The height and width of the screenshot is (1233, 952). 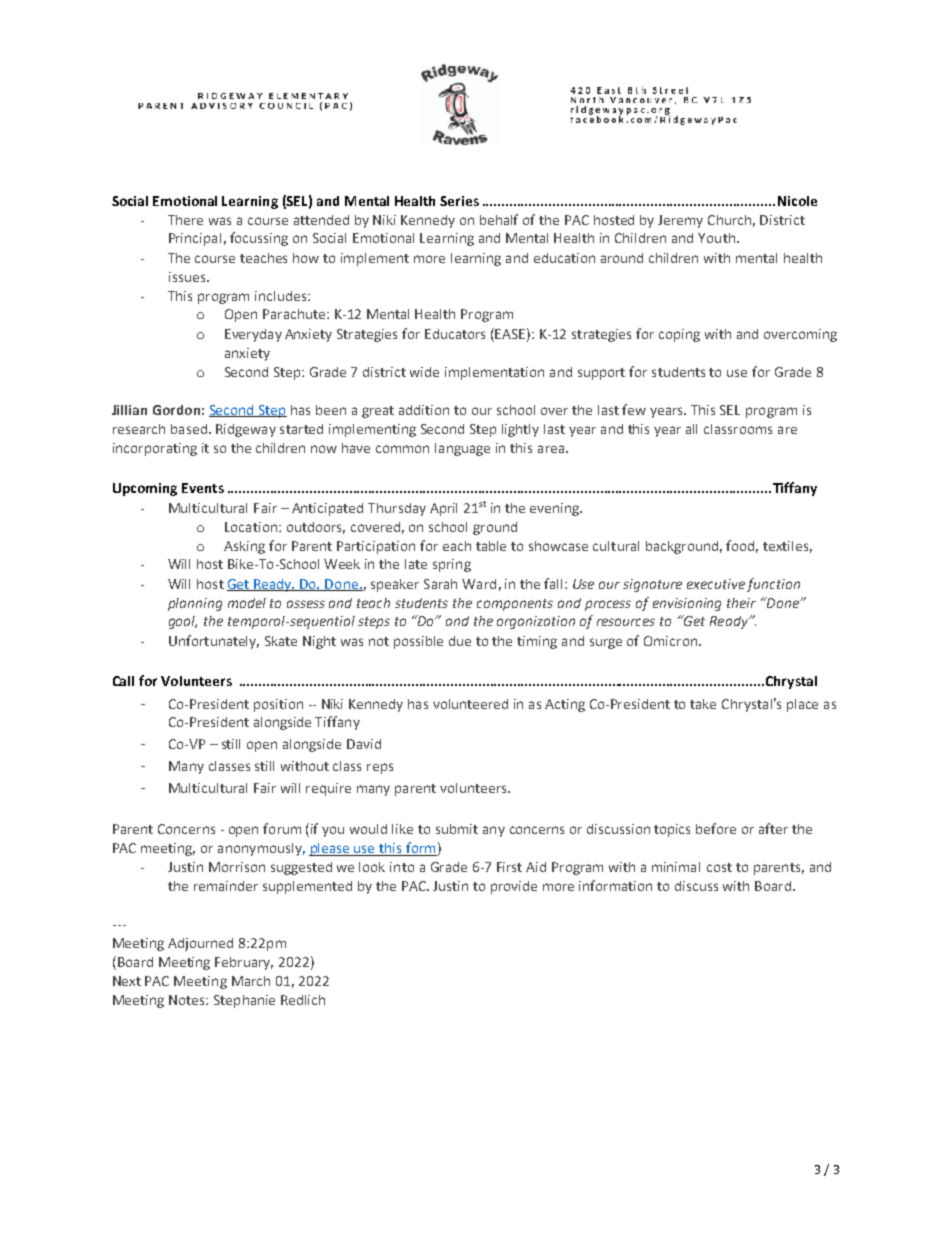 What do you see at coordinates (195, 239) in the screenshot?
I see `Principal` at bounding box center [195, 239].
